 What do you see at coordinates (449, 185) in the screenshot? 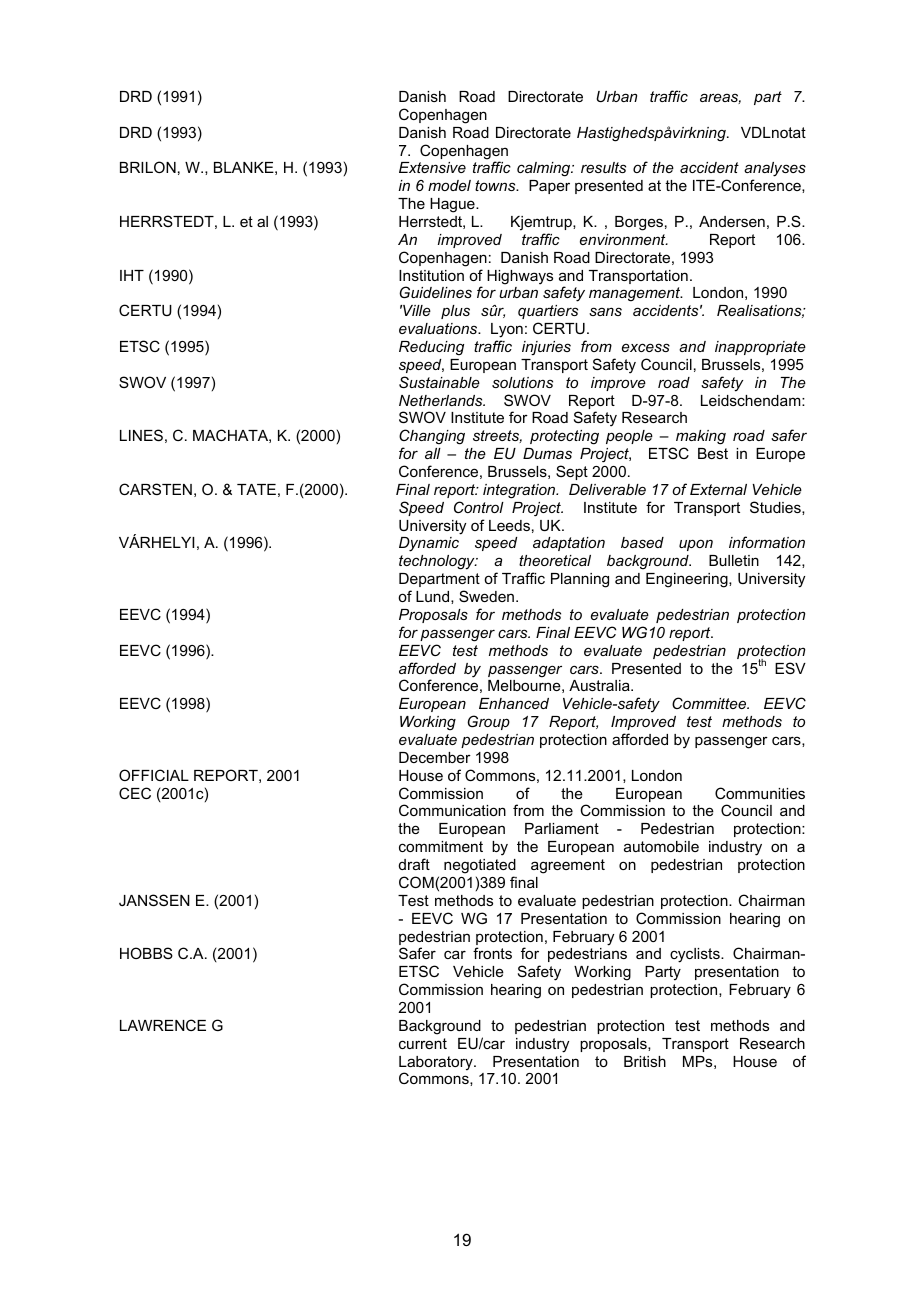
I see `model` at bounding box center [449, 185].
